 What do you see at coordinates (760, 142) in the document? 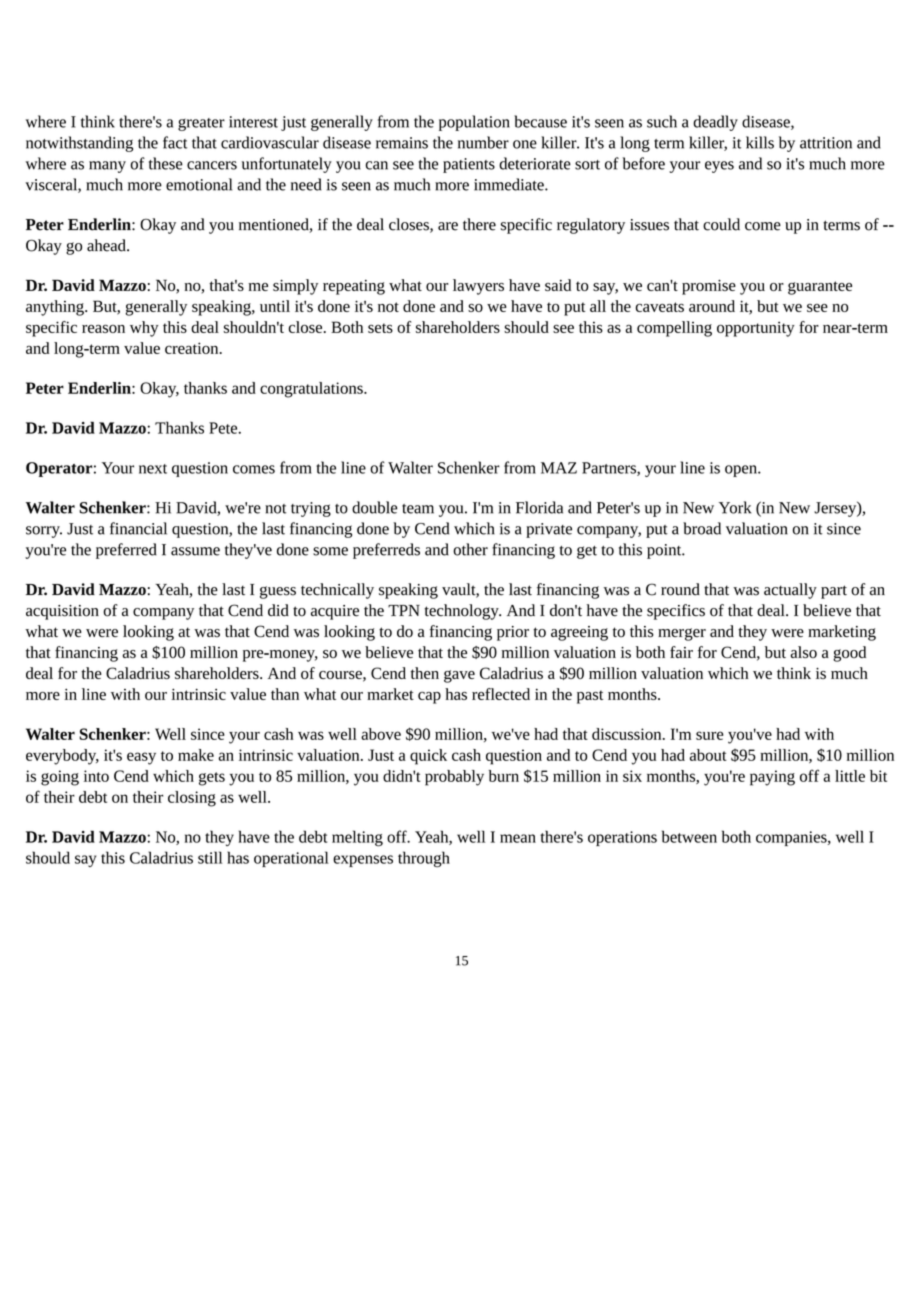
I see `kills` at bounding box center [760, 142].
